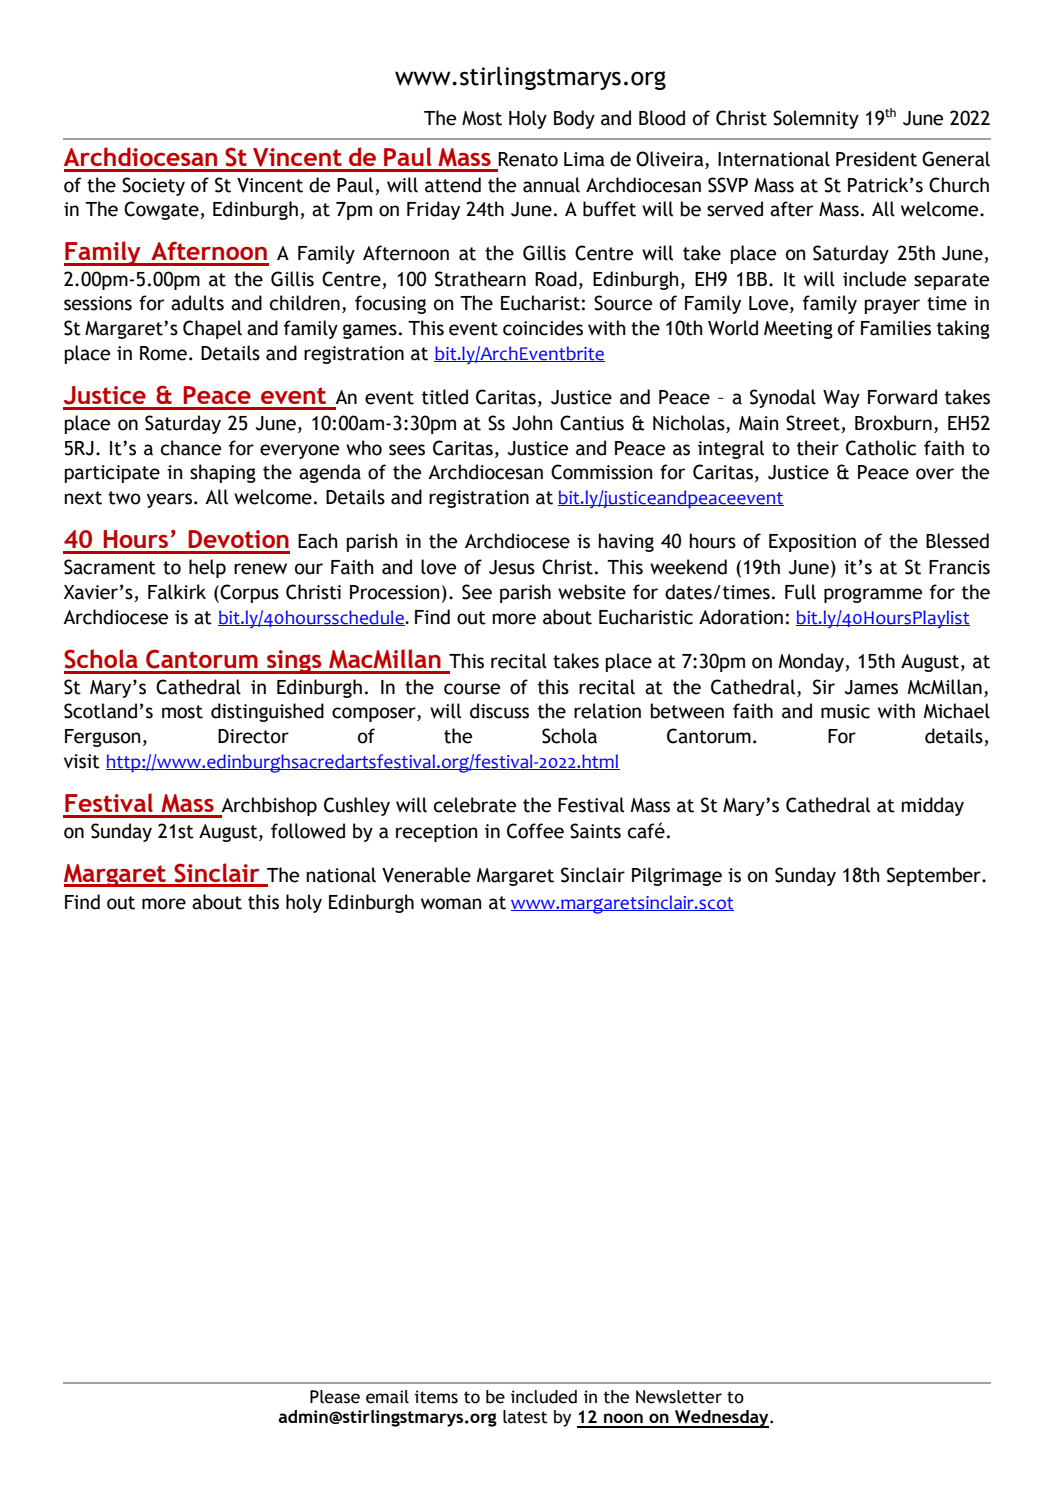  What do you see at coordinates (153, 186) in the image?
I see `Society` at bounding box center [153, 186].
